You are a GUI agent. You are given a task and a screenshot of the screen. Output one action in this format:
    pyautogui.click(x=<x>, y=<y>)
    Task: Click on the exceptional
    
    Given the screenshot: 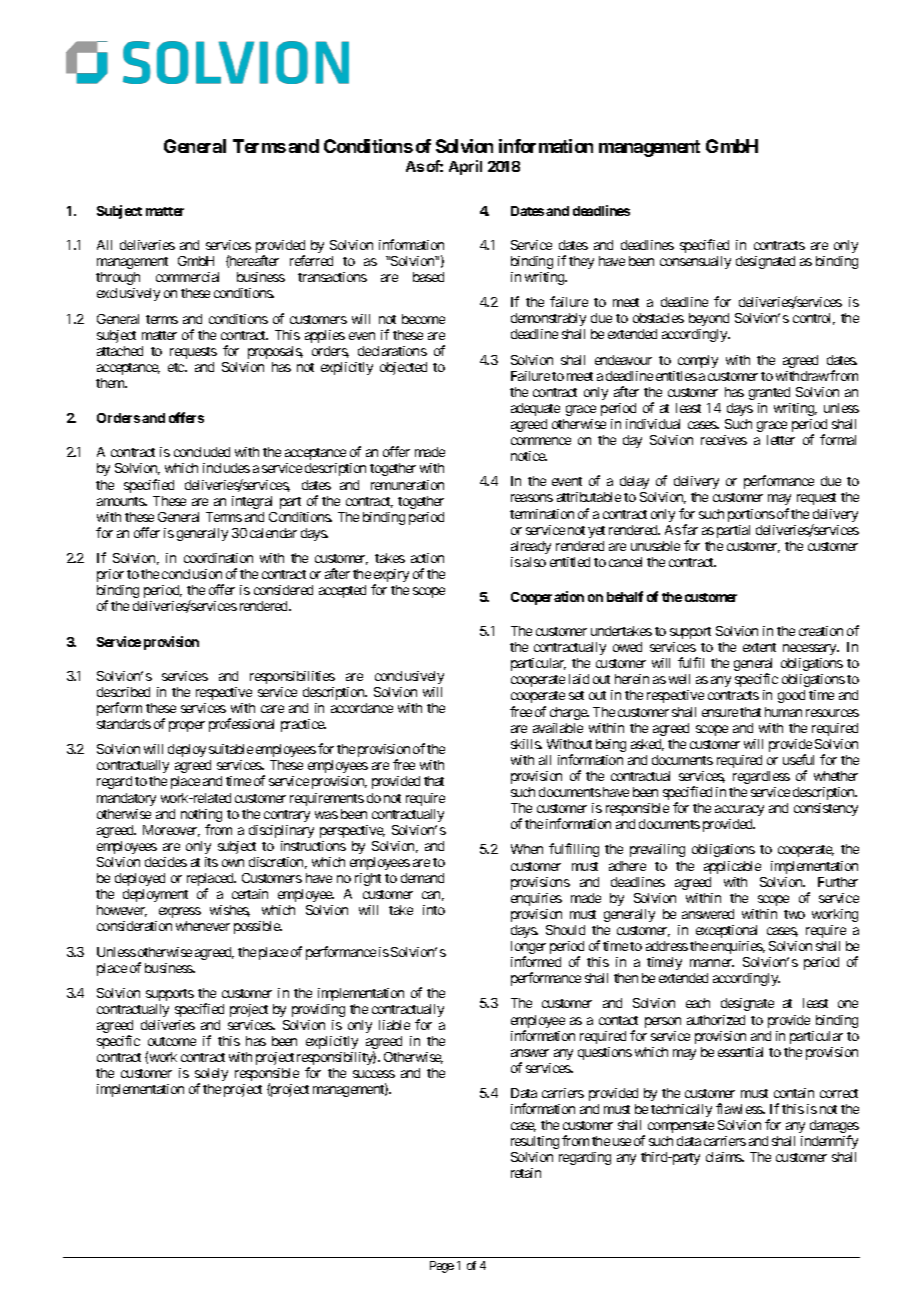 What is the action you would take?
    pyautogui.click(x=726, y=931)
